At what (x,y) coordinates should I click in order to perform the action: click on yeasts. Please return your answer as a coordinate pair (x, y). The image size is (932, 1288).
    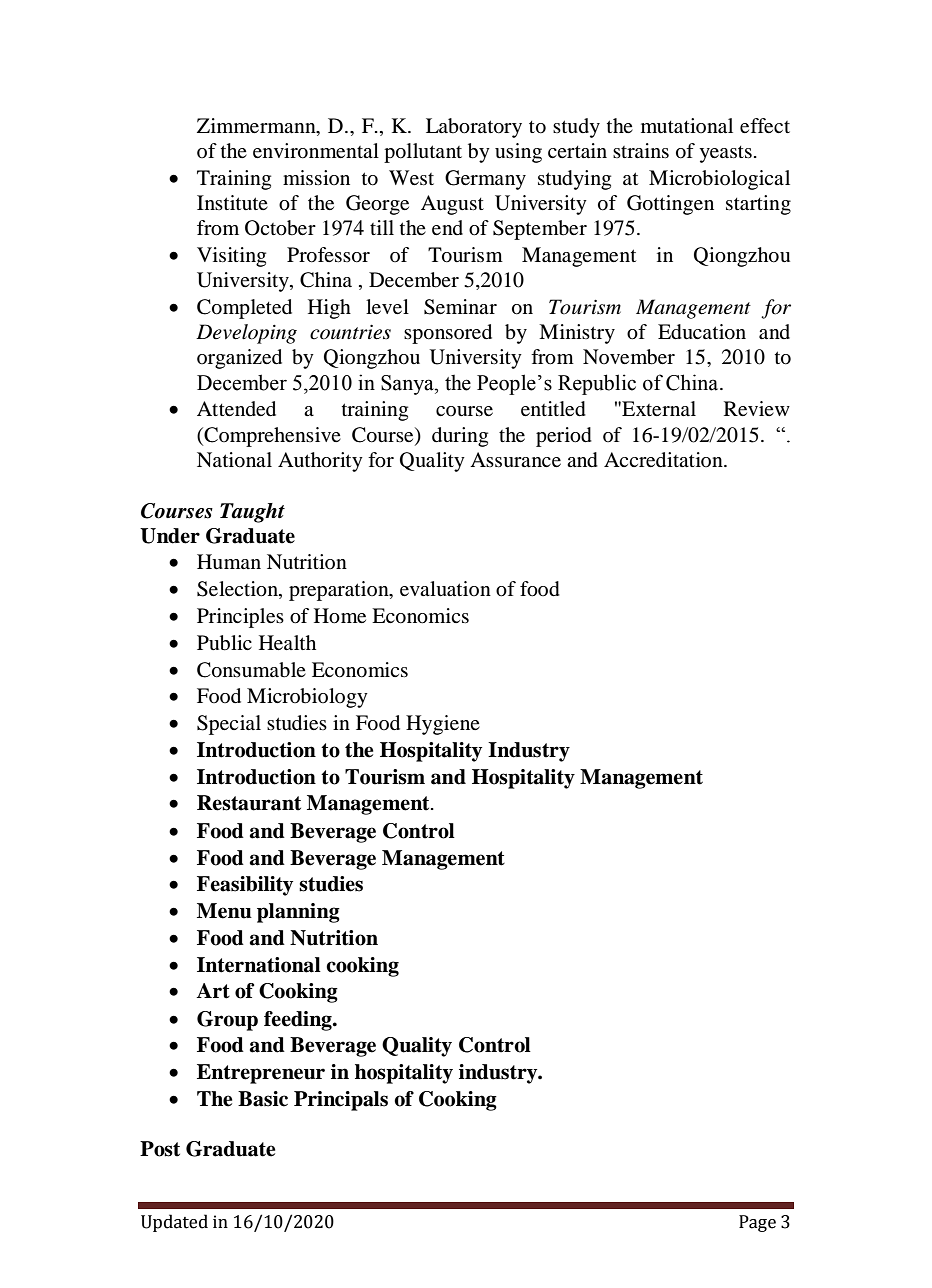
    Looking at the image, I should click on (725, 154).
